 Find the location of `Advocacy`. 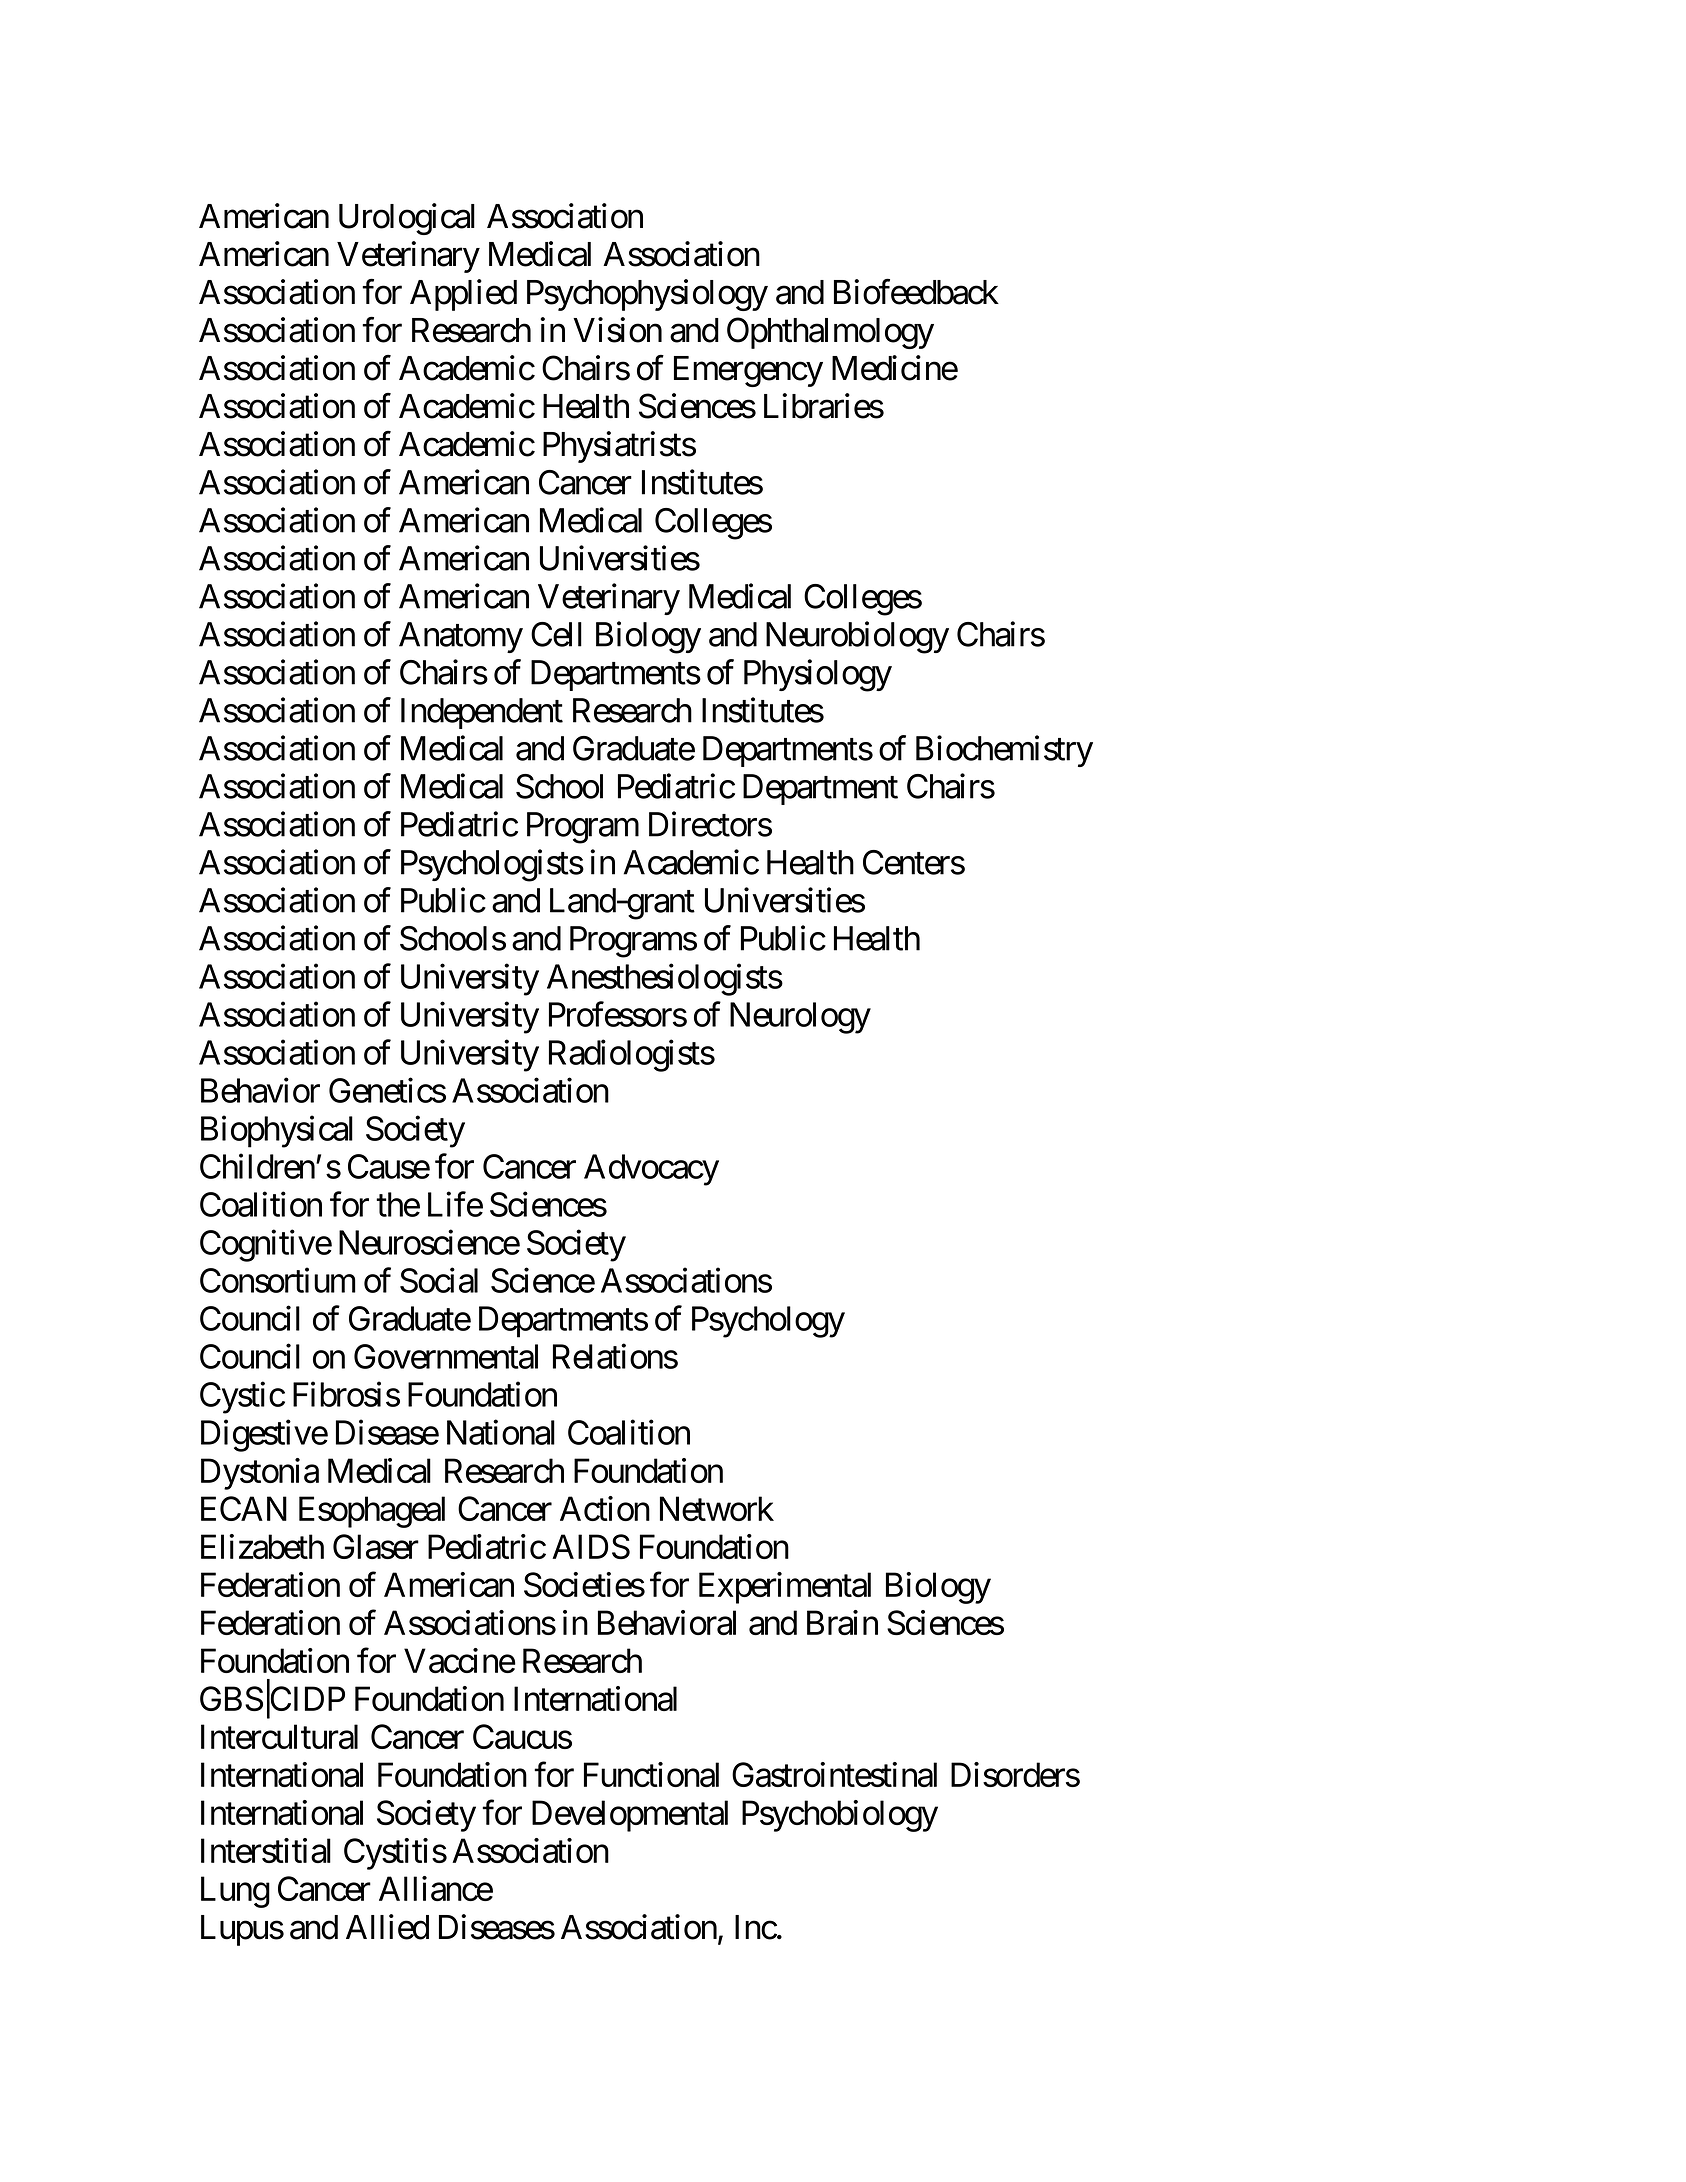

Advocacy is located at coordinates (651, 1170).
